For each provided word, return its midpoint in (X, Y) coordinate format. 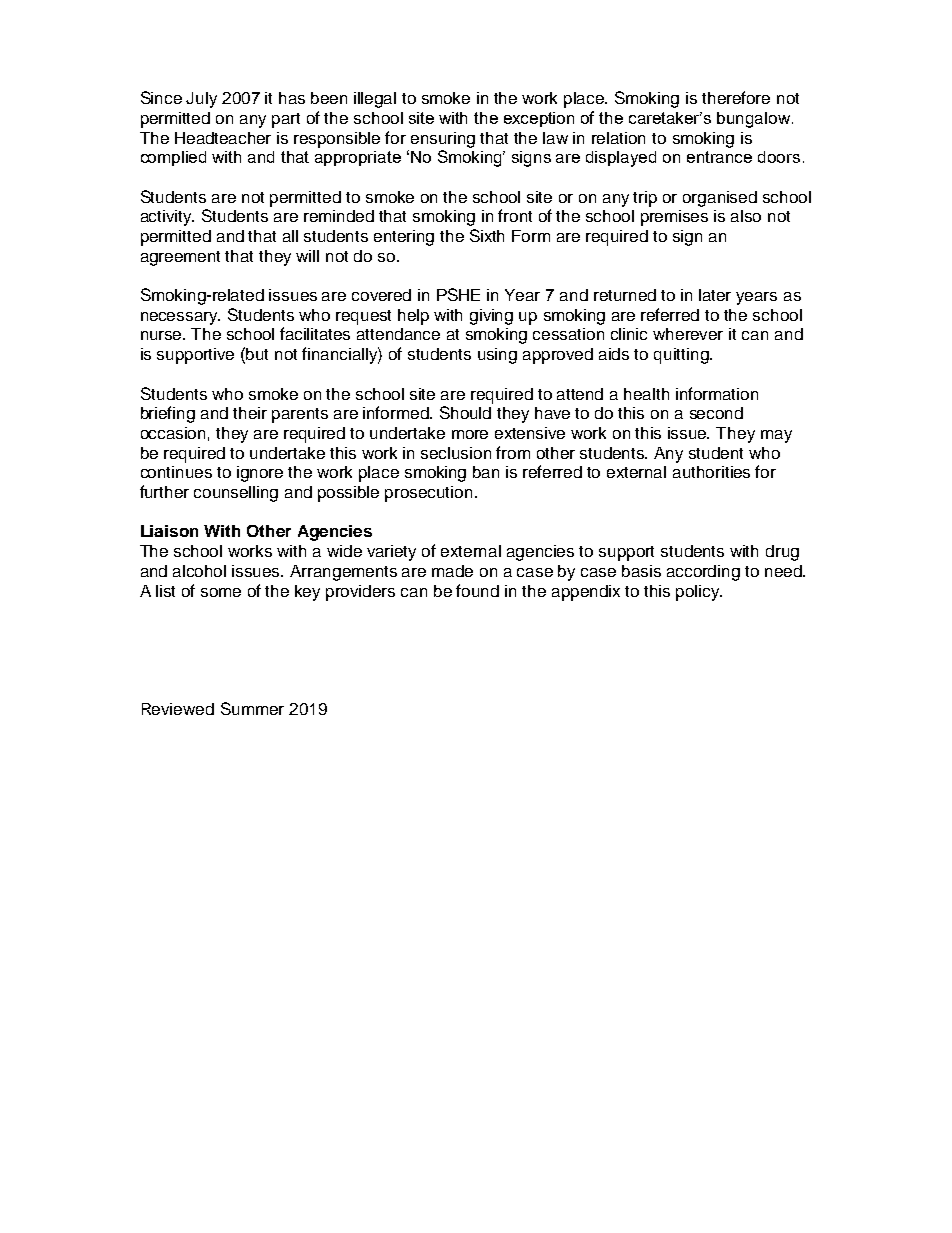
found (477, 590)
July (201, 100)
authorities (711, 472)
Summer (252, 708)
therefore (736, 97)
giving (491, 317)
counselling (236, 494)
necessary (180, 318)
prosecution (428, 494)
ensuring (443, 140)
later (715, 295)
